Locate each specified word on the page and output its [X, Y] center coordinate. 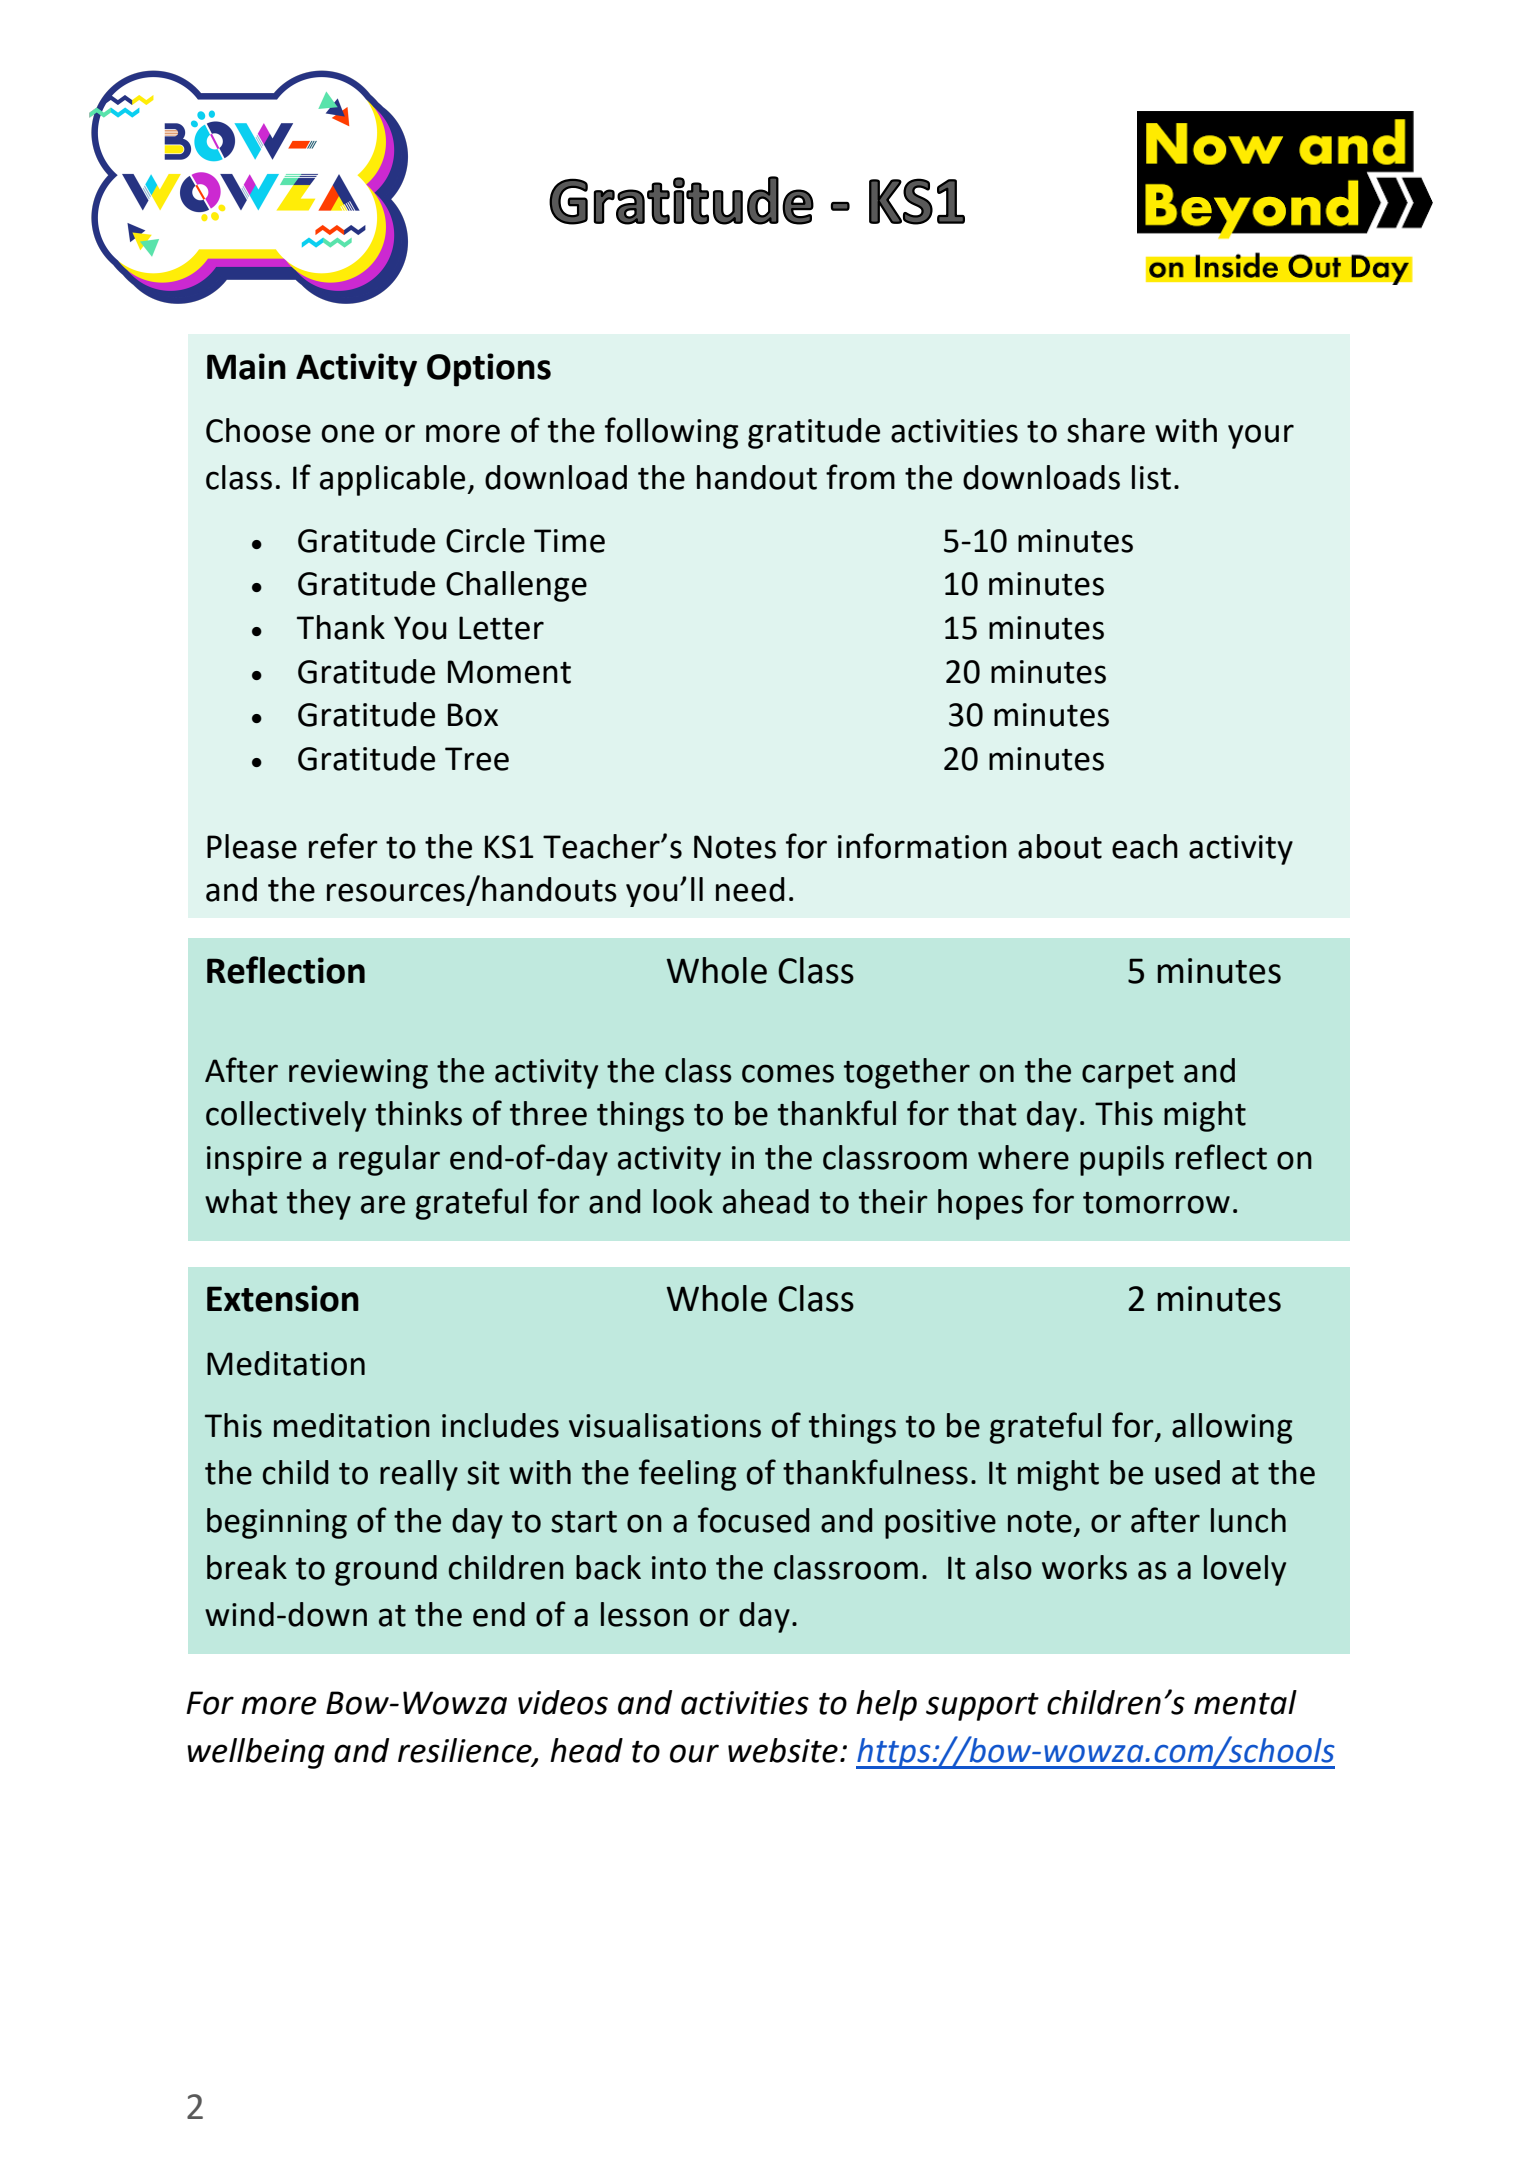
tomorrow [1156, 1203]
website [783, 1750]
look [683, 1201]
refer [343, 846]
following [671, 433]
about [1060, 846]
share [1106, 430]
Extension [283, 1298]
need [750, 889]
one [347, 433]
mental [1245, 1702]
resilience [466, 1751]
